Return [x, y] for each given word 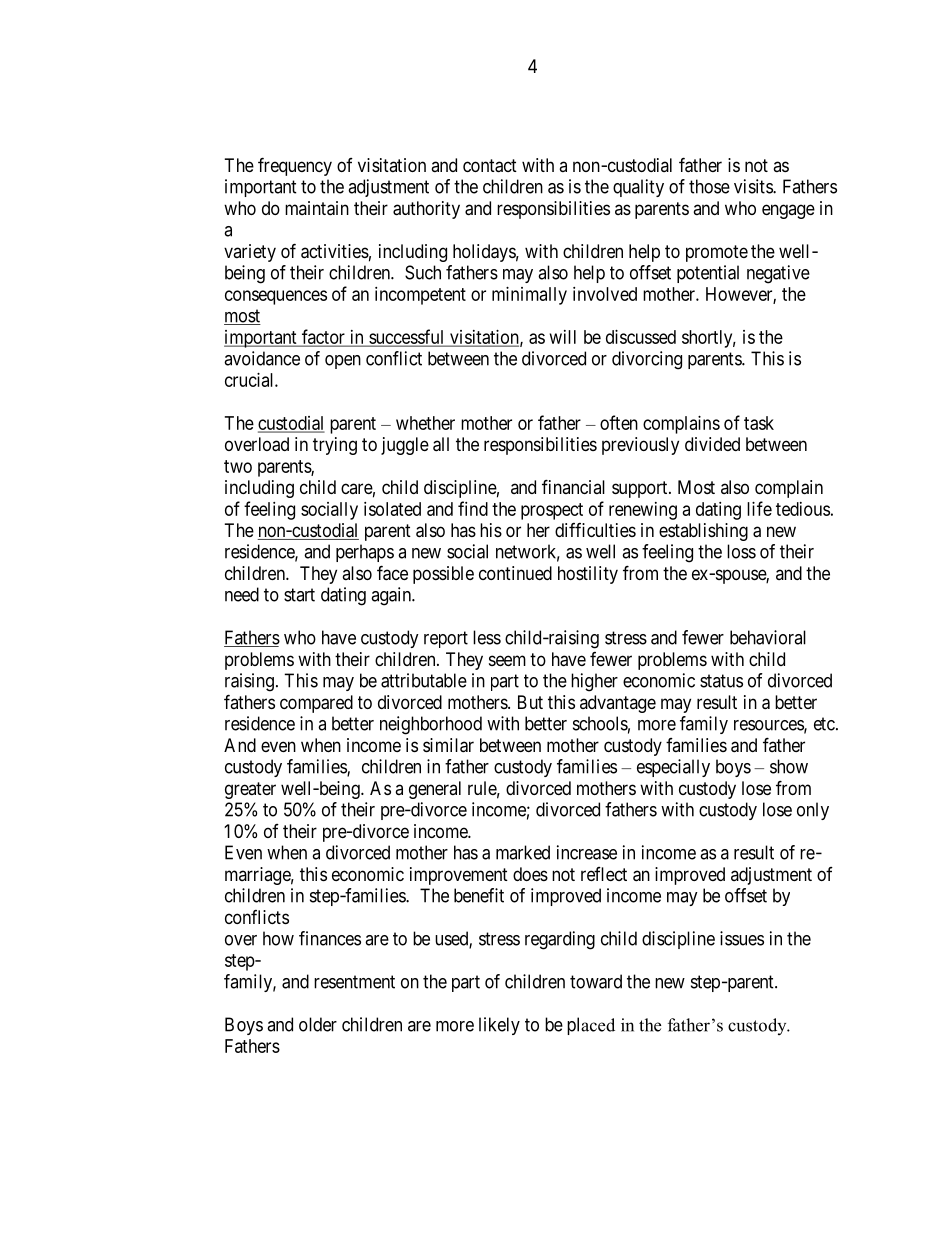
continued [515, 573]
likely [499, 1026]
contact [490, 166]
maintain [317, 208]
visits [754, 186]
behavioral [768, 637]
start [299, 595]
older [318, 1024]
